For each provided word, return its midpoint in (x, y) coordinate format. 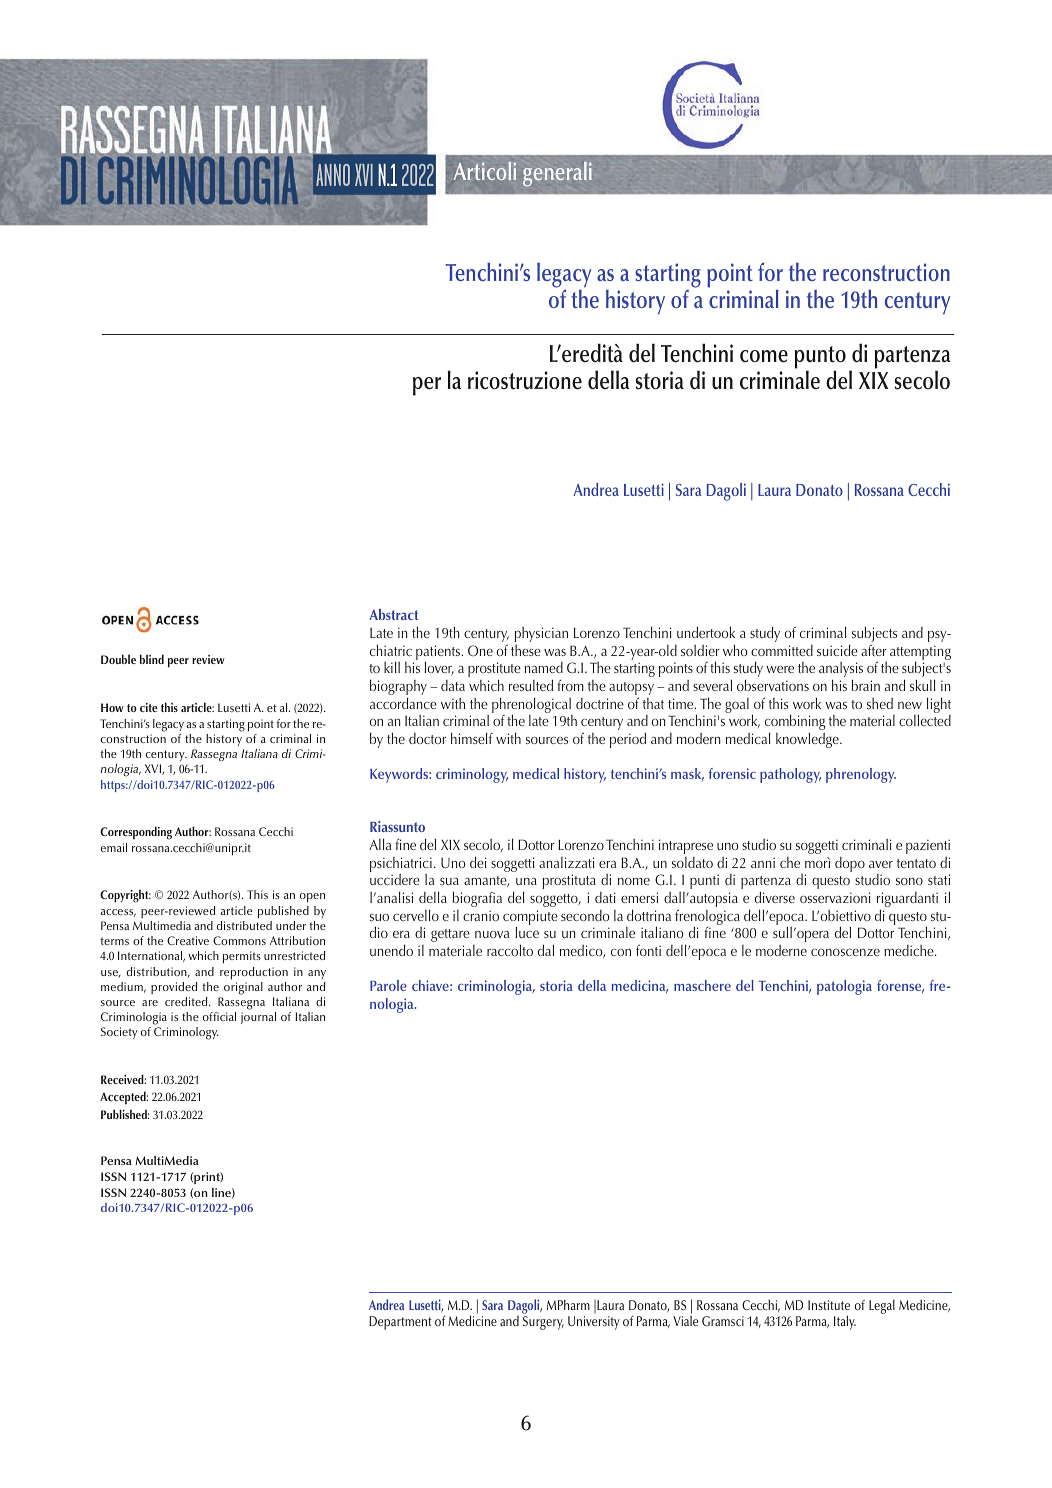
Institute (829, 1305)
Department (400, 1323)
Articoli (485, 171)
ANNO (333, 175)
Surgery (543, 1323)
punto (820, 358)
